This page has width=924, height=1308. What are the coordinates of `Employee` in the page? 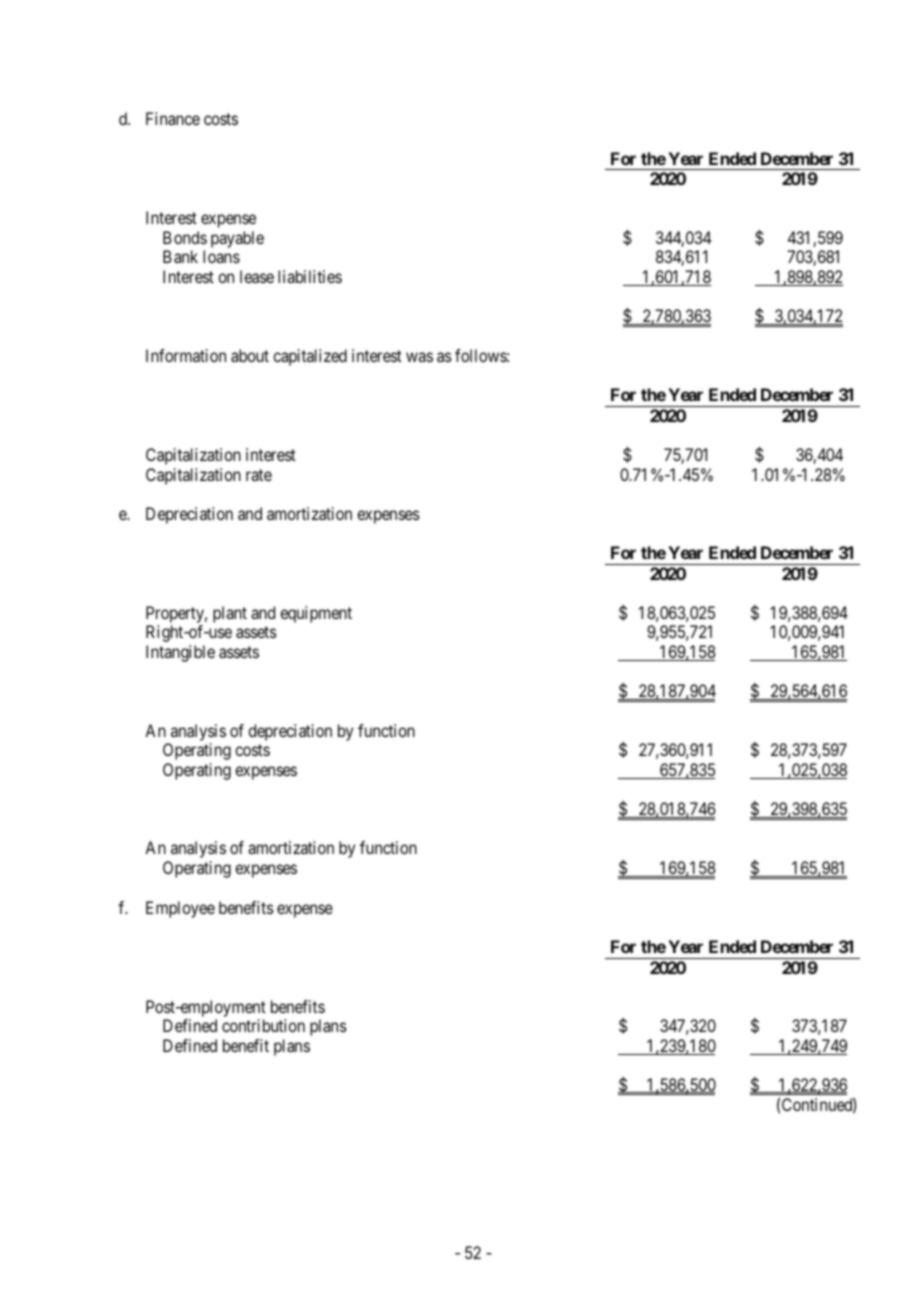 It's located at (180, 909).
